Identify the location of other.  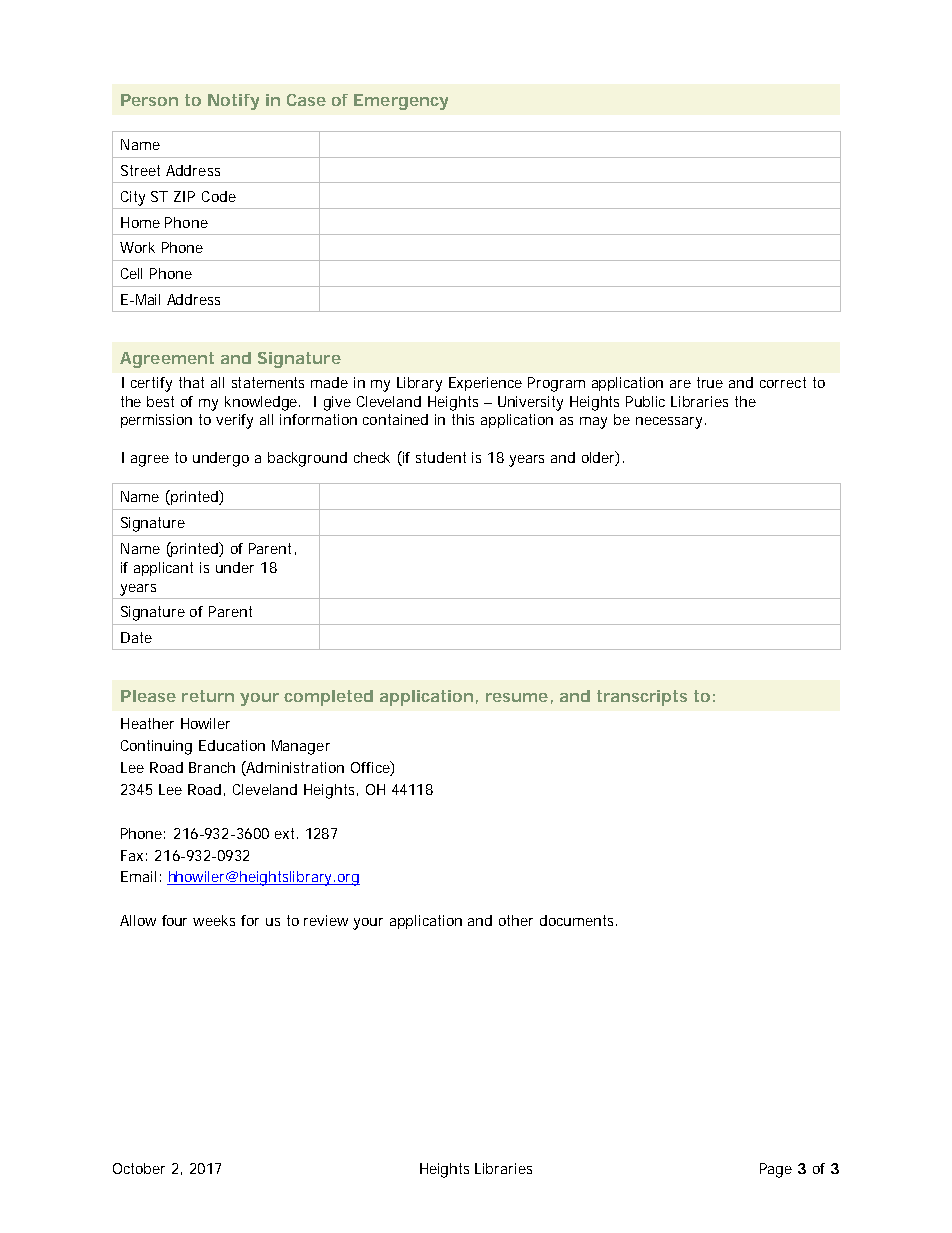
(516, 920).
